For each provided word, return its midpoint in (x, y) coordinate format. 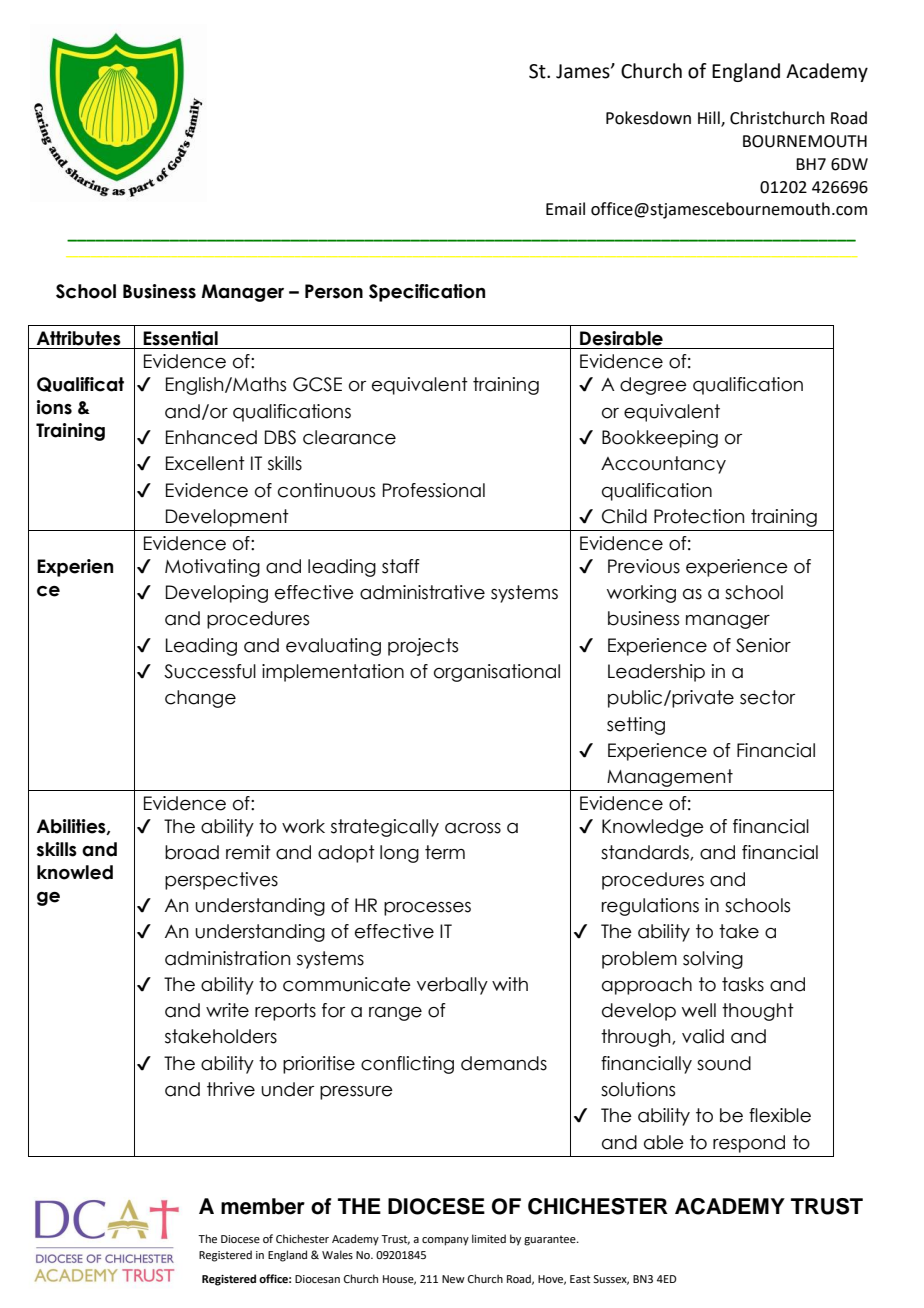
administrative (422, 592)
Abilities (72, 827)
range (395, 1014)
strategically (385, 828)
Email (565, 209)
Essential (180, 338)
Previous (644, 566)
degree (653, 386)
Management (670, 778)
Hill (710, 119)
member (263, 1206)
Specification (427, 293)
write (227, 1010)
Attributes (79, 338)
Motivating (212, 568)
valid (703, 1036)
